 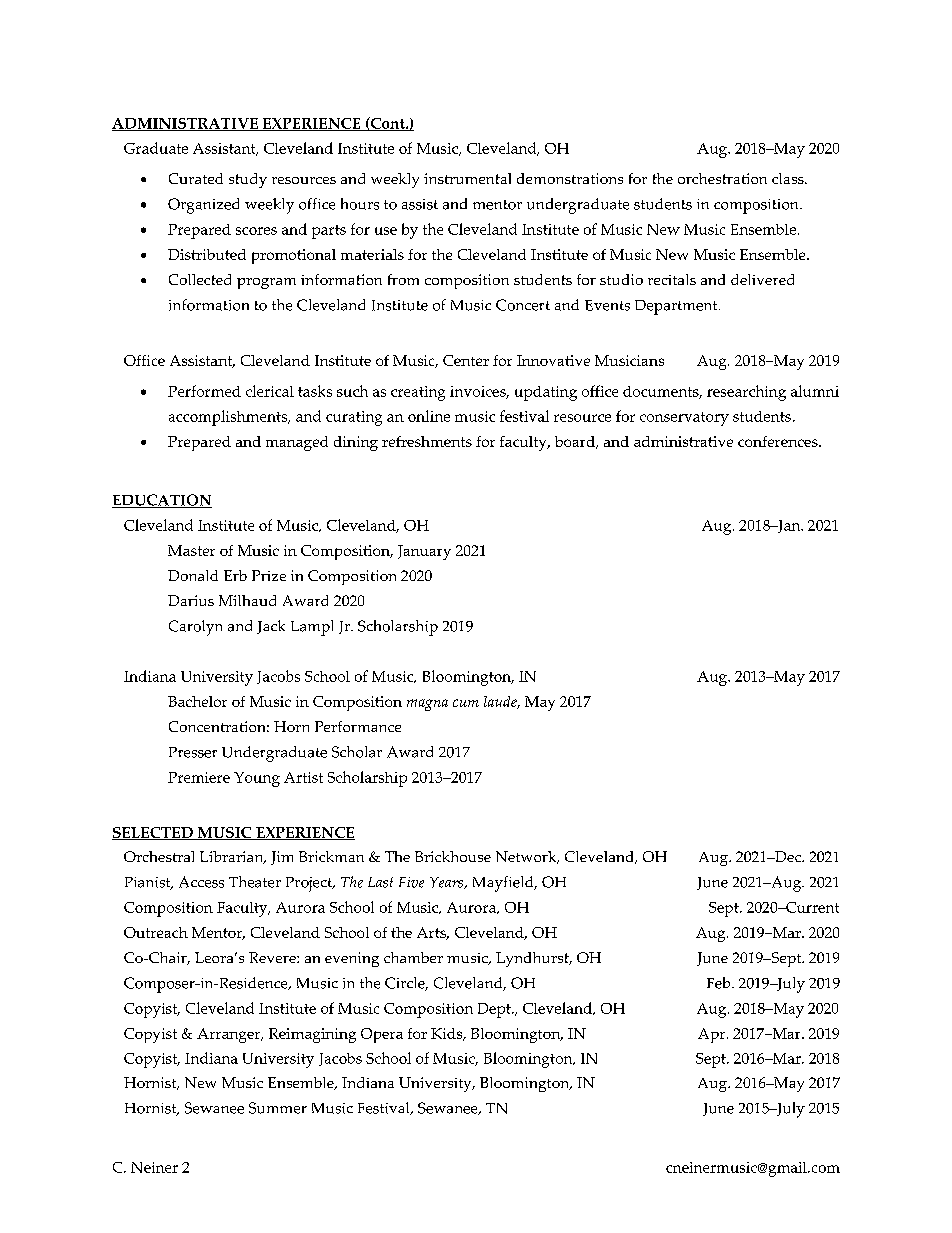 I want to click on Summer, so click(x=278, y=1108).
